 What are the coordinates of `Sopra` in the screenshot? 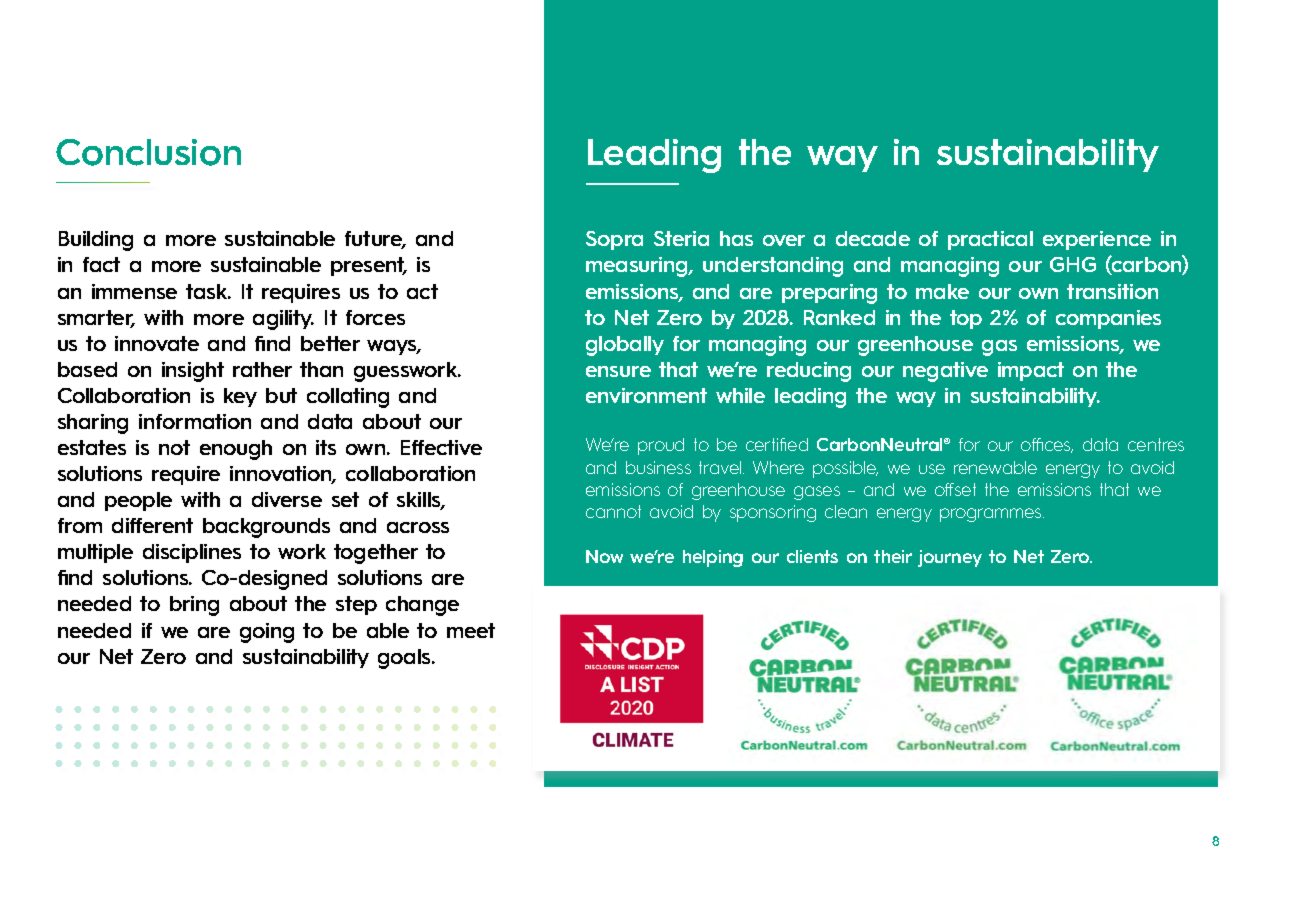 It's located at (614, 240).
